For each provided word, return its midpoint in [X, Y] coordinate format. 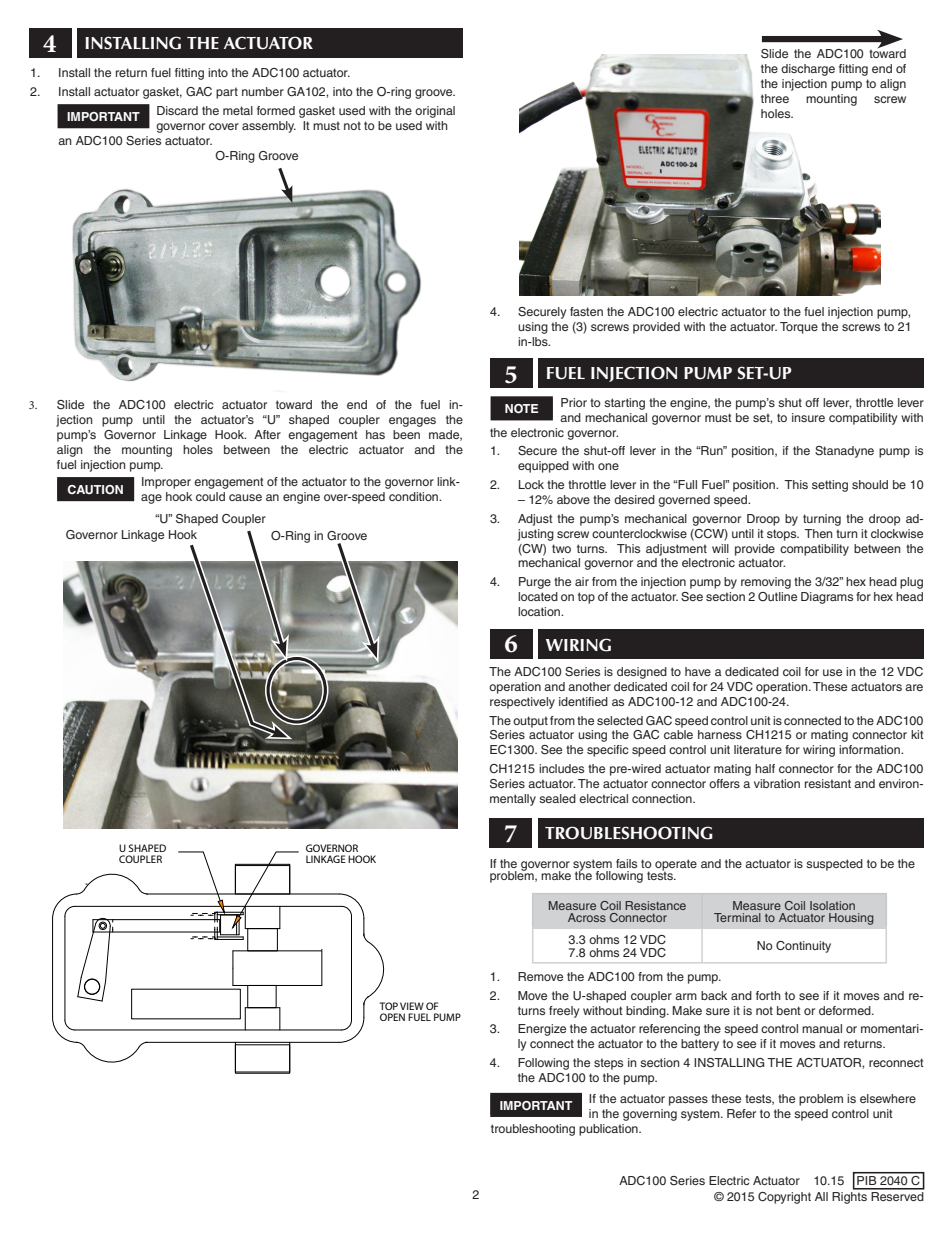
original [435, 112]
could [210, 496]
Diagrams [827, 598]
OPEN [392, 1017]
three [775, 98]
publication [609, 1130]
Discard [177, 110]
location [540, 611]
